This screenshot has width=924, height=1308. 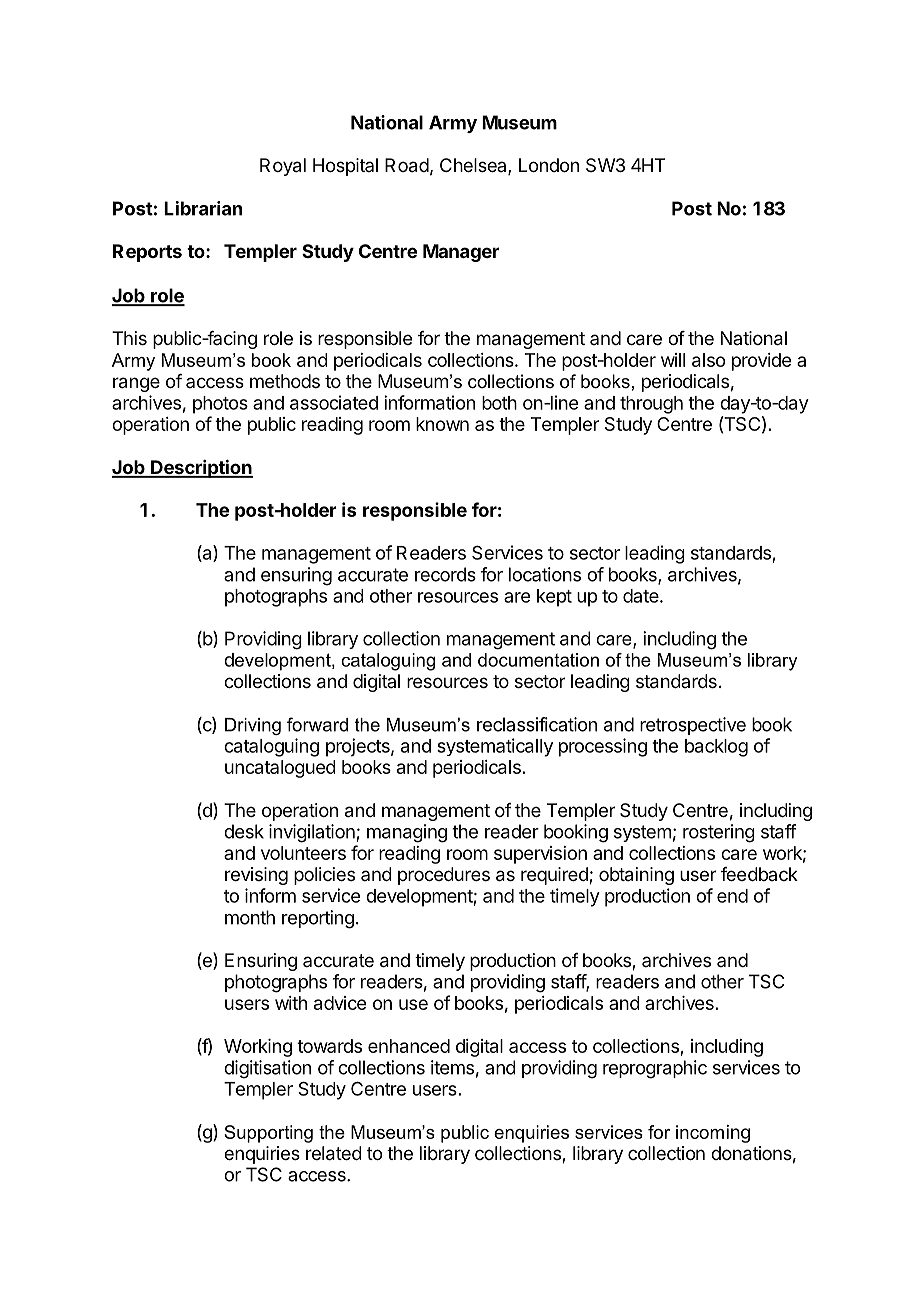 What do you see at coordinates (203, 208) in the screenshot?
I see `Librarian` at bounding box center [203, 208].
